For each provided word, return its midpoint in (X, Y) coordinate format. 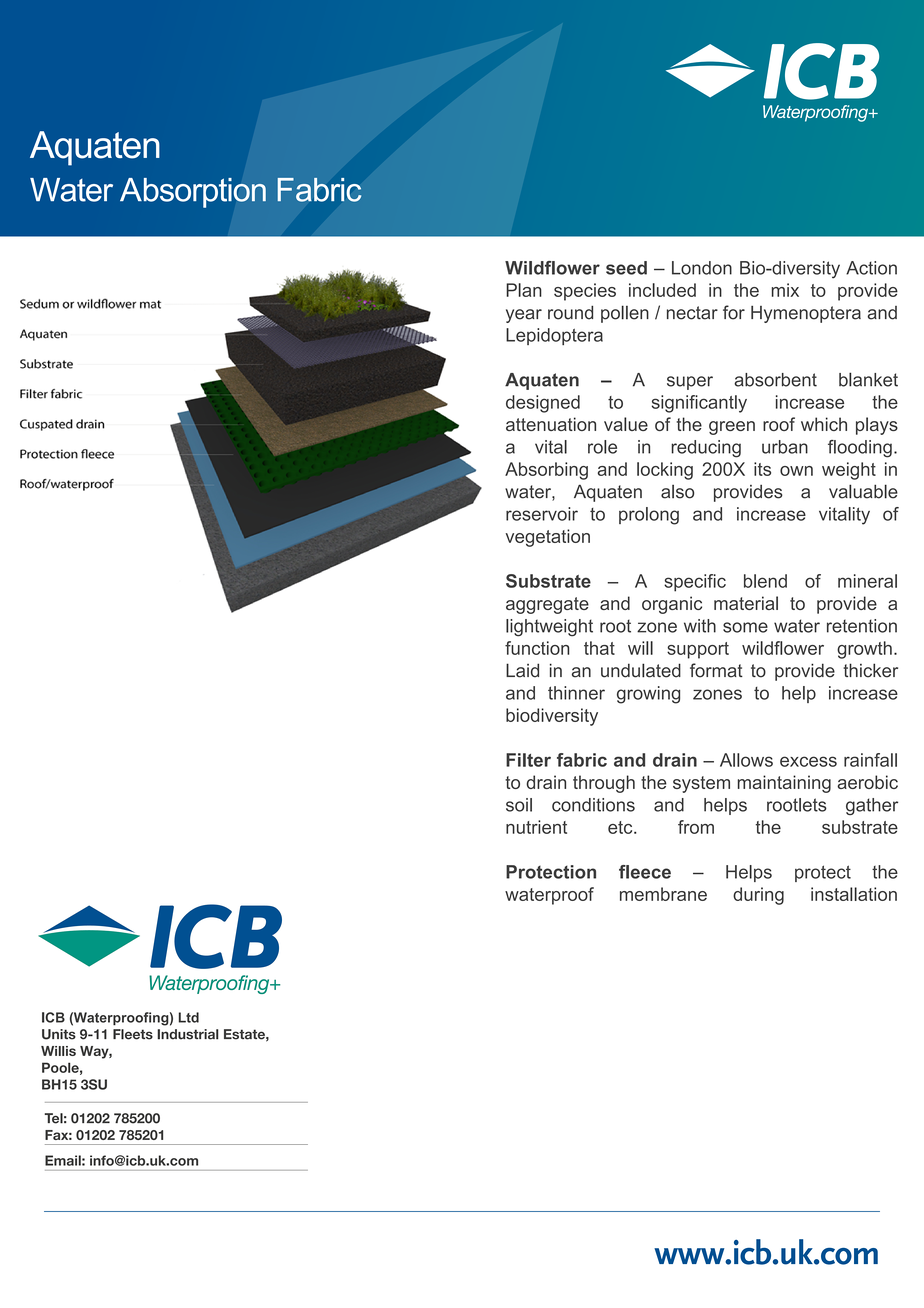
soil (519, 805)
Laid (522, 670)
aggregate (547, 605)
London (702, 268)
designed (543, 404)
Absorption (193, 193)
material (746, 603)
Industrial (188, 1034)
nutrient (536, 827)
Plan (524, 290)
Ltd (188, 1017)
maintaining (784, 784)
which (824, 424)
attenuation (551, 424)
